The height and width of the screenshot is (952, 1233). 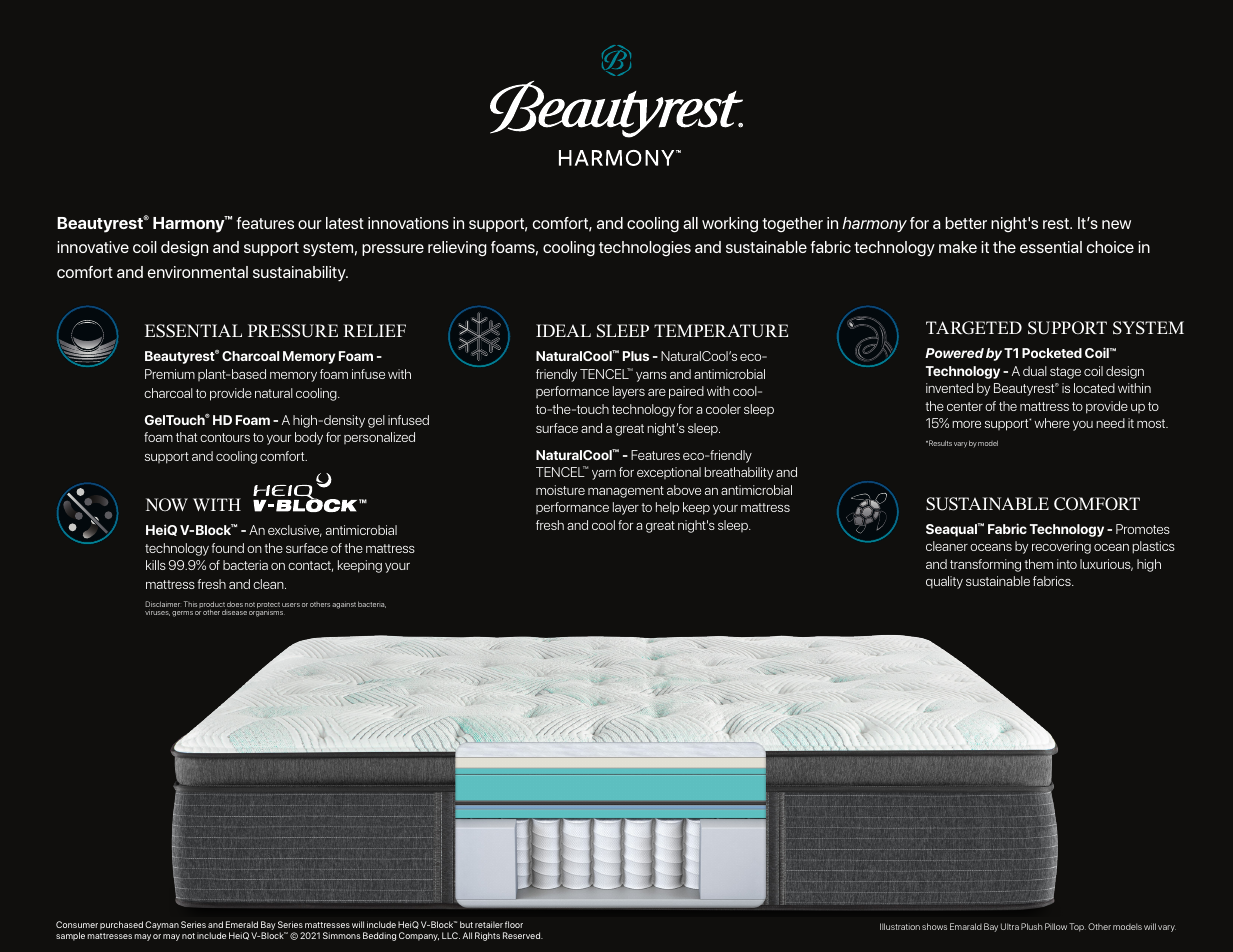 I want to click on germs, so click(x=182, y=614).
